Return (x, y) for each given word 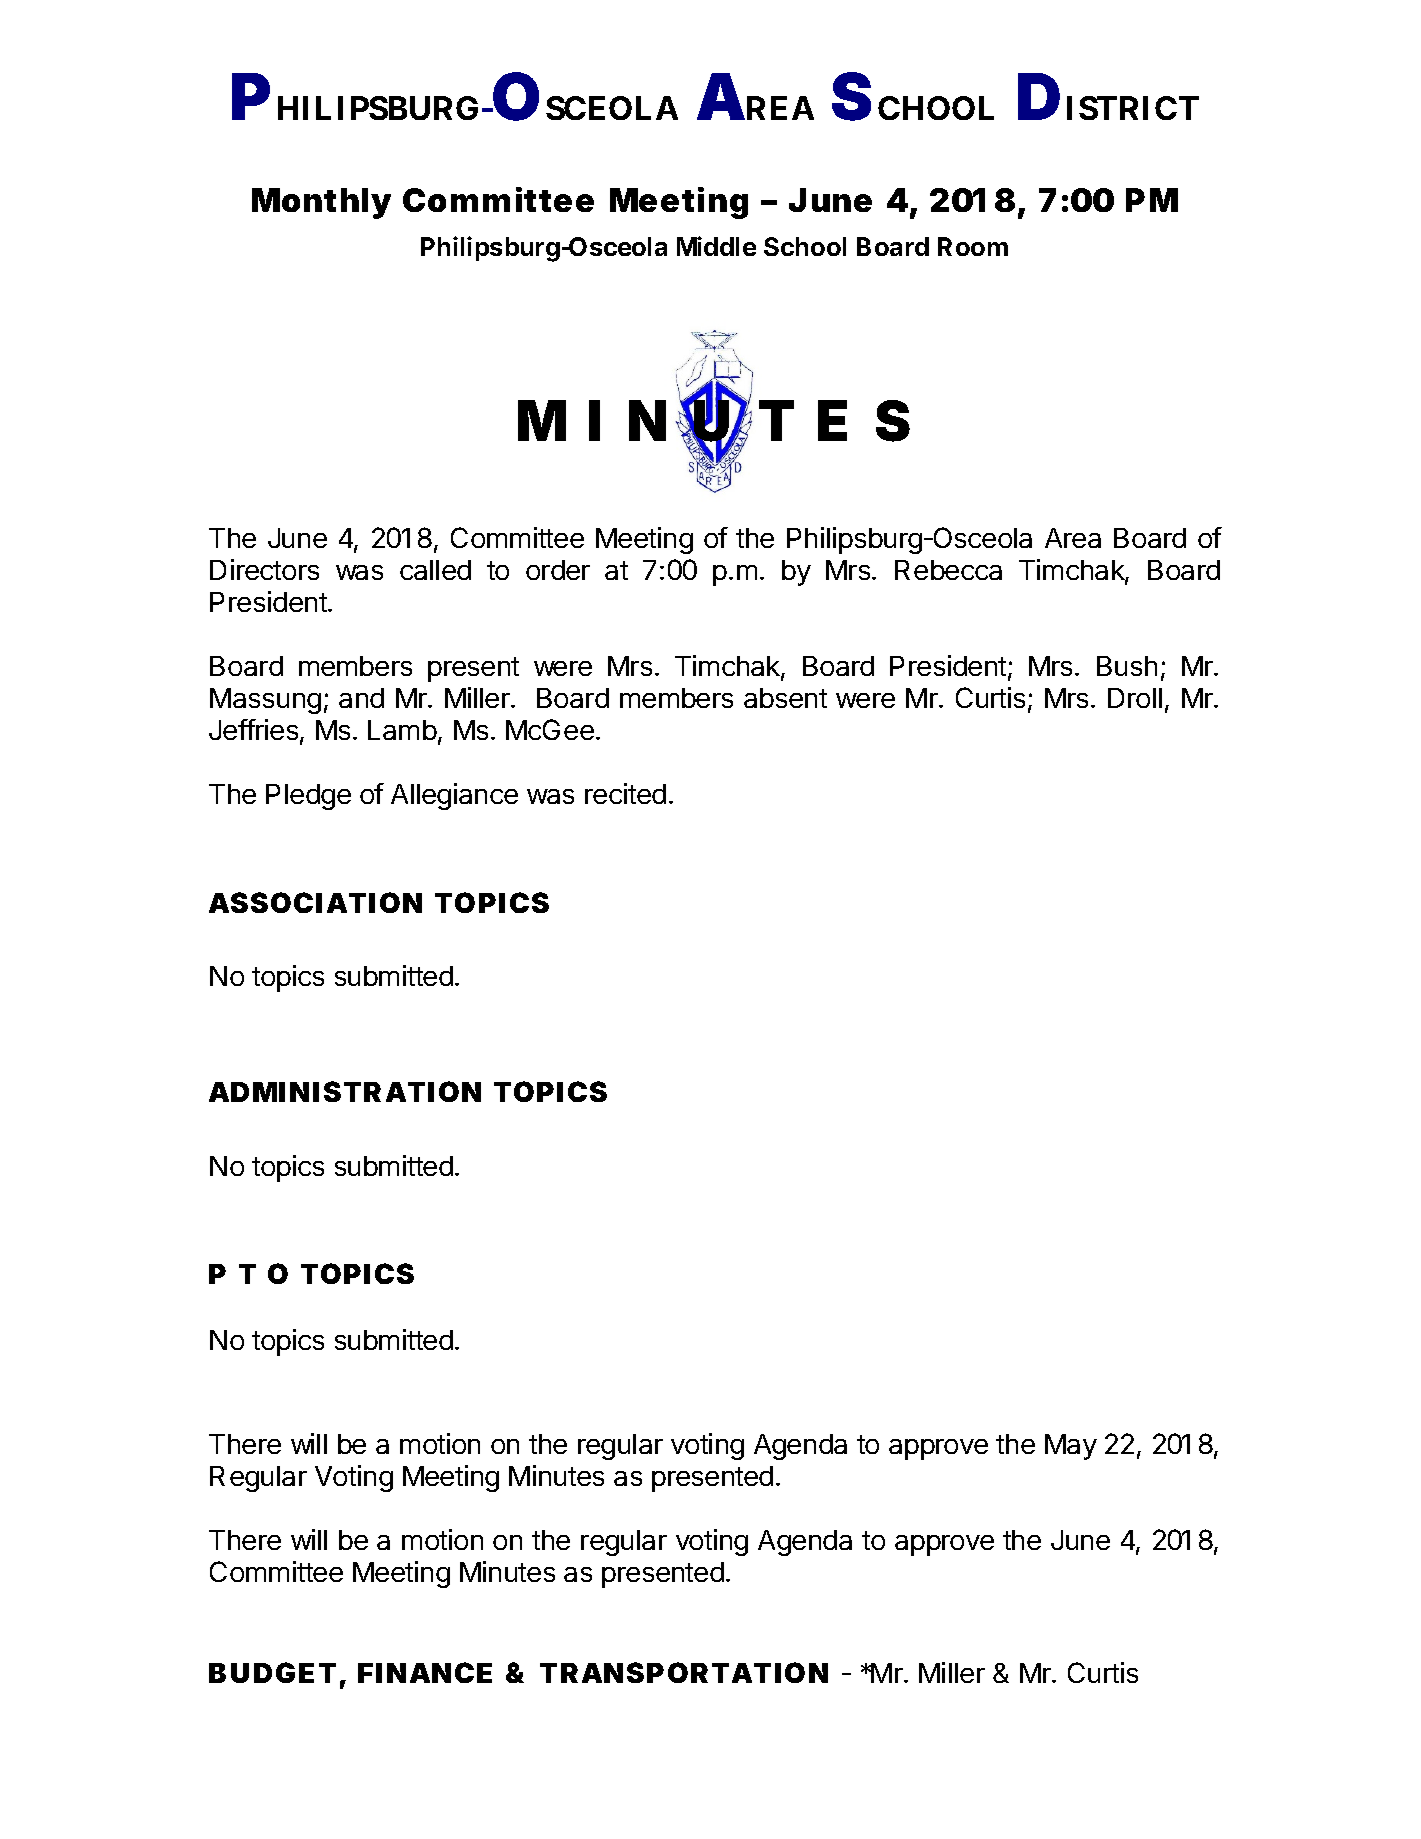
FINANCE (425, 1672)
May (1071, 1447)
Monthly (321, 203)
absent (785, 698)
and (361, 698)
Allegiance (454, 796)
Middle (716, 246)
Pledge (308, 797)
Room (973, 246)
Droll (1135, 698)
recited (625, 793)
